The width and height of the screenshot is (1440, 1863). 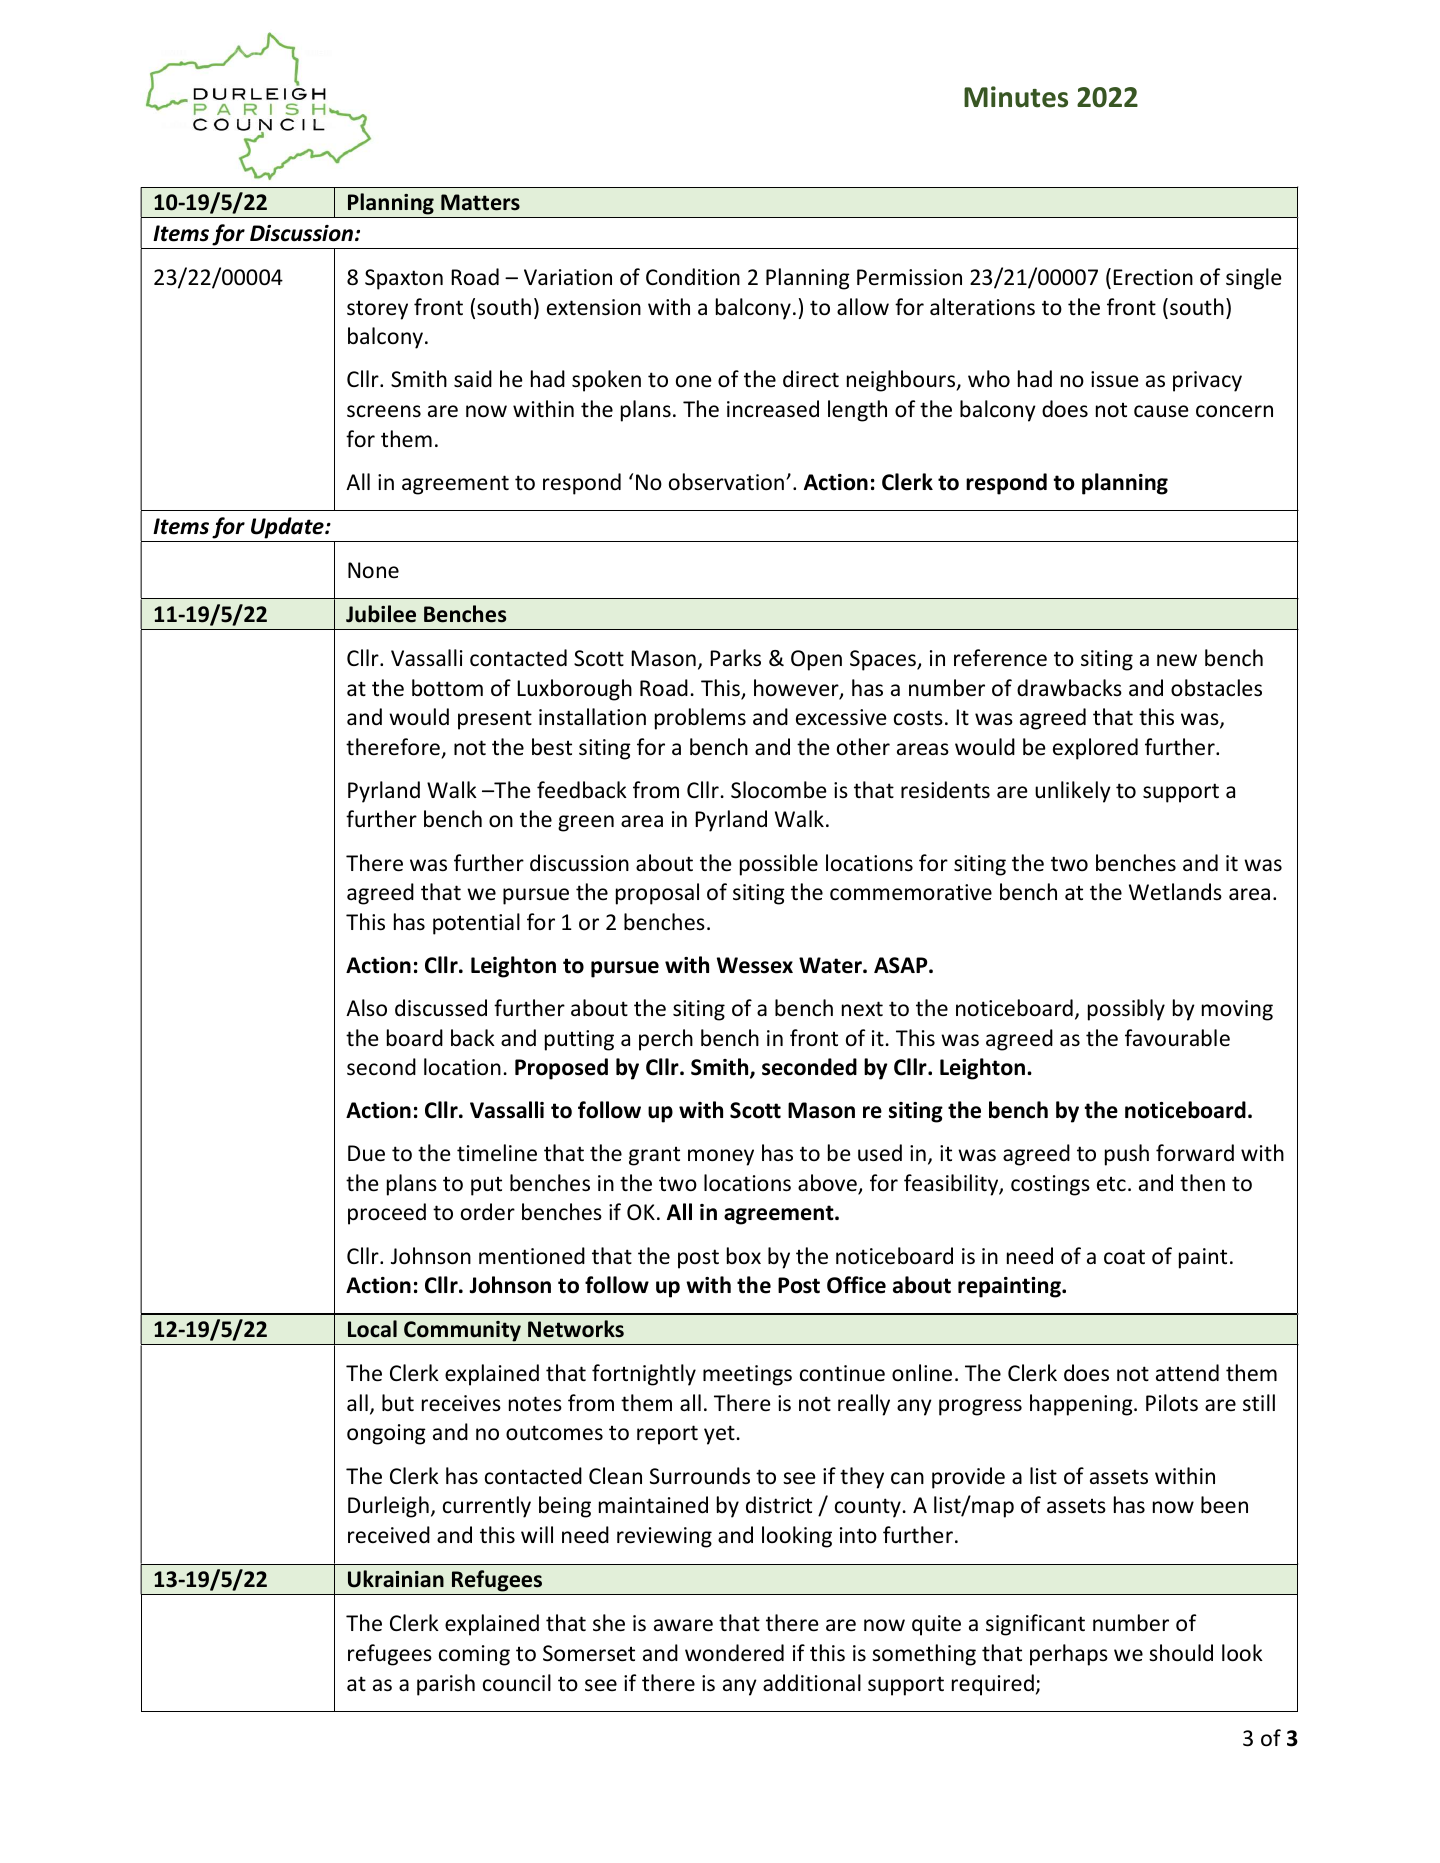 What do you see at coordinates (1175, 892) in the screenshot?
I see `Wetlands` at bounding box center [1175, 892].
